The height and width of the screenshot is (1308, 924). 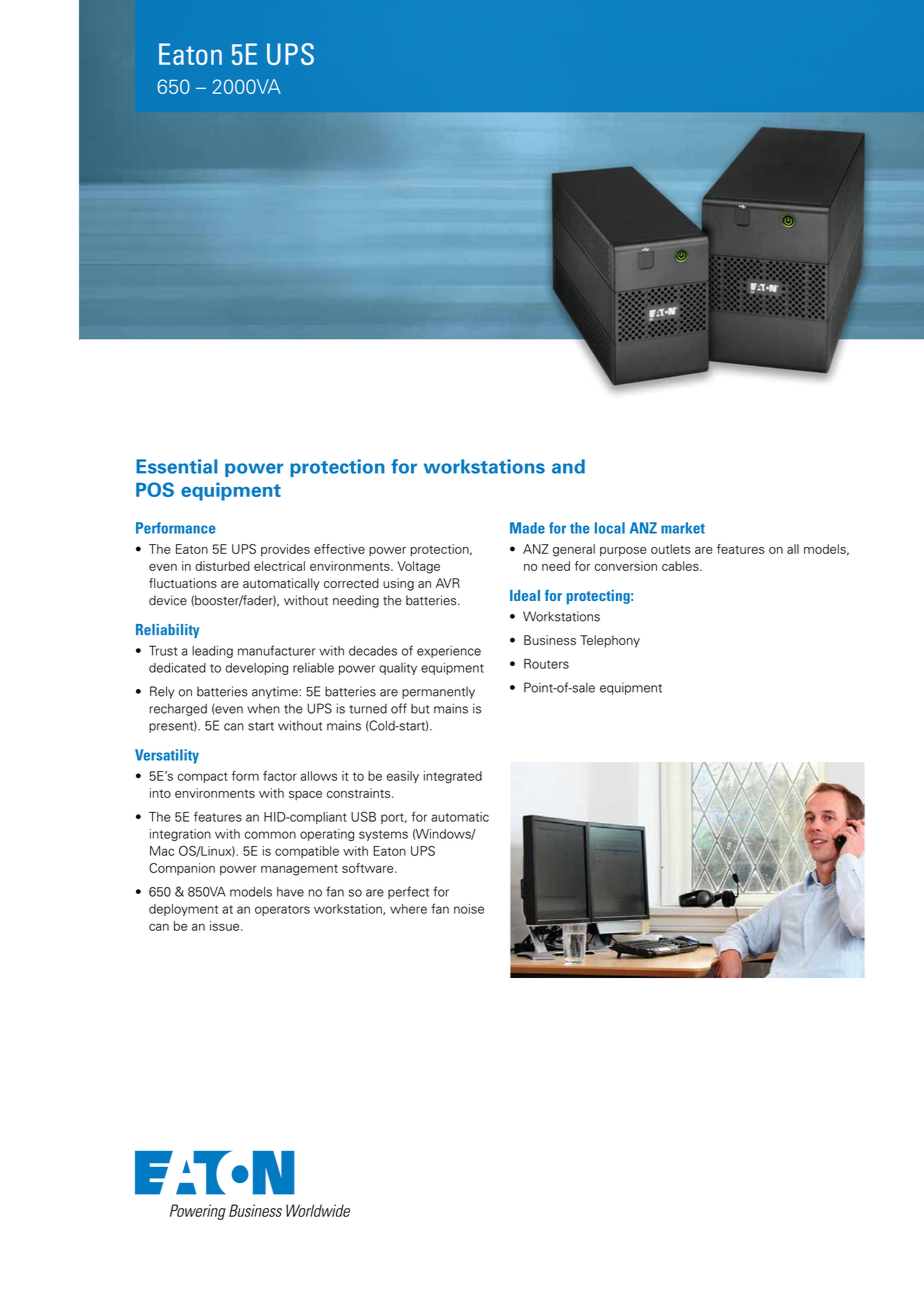 What do you see at coordinates (183, 583) in the screenshot?
I see `fluctuations` at bounding box center [183, 583].
